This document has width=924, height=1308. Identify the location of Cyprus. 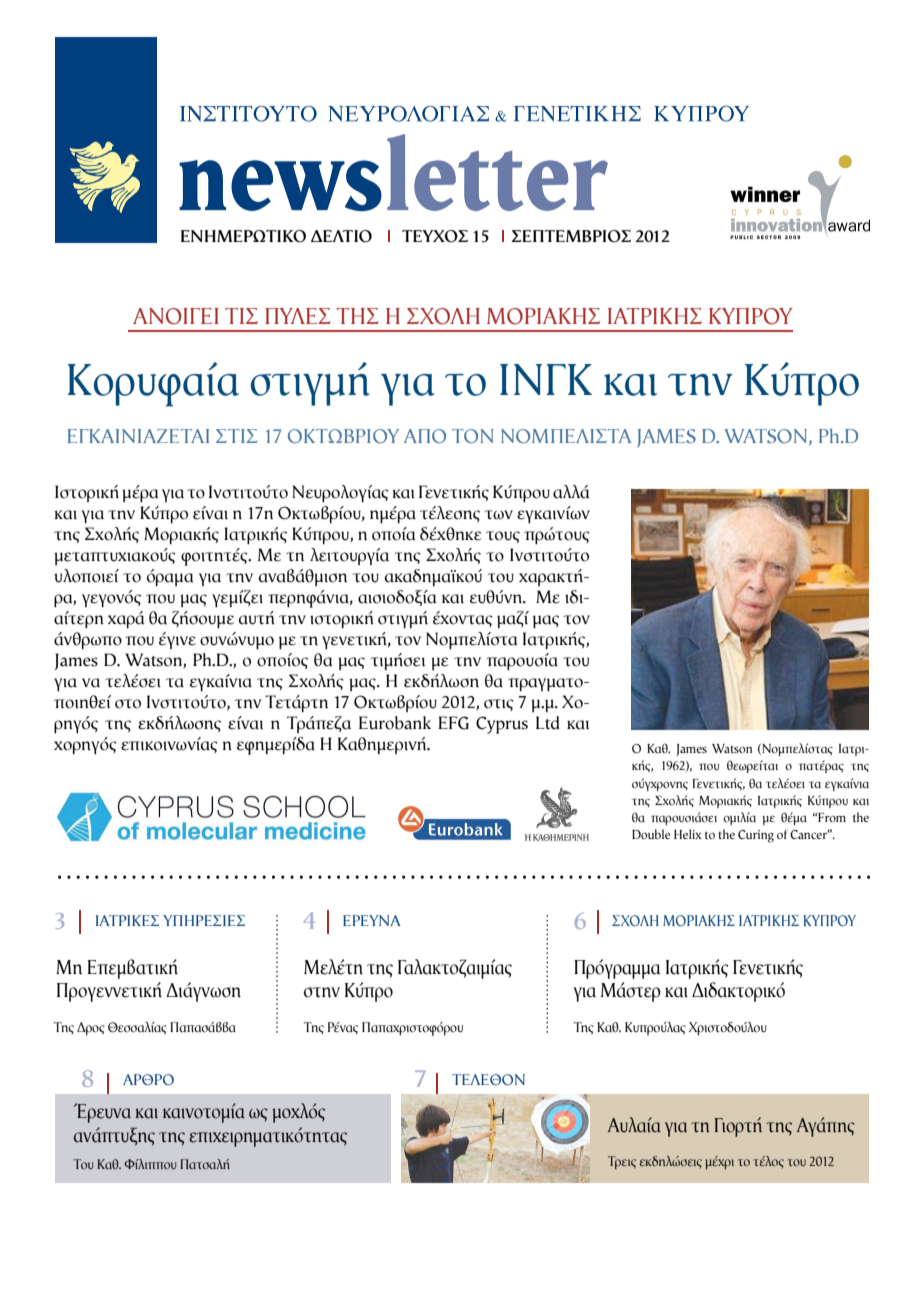
(502, 725).
